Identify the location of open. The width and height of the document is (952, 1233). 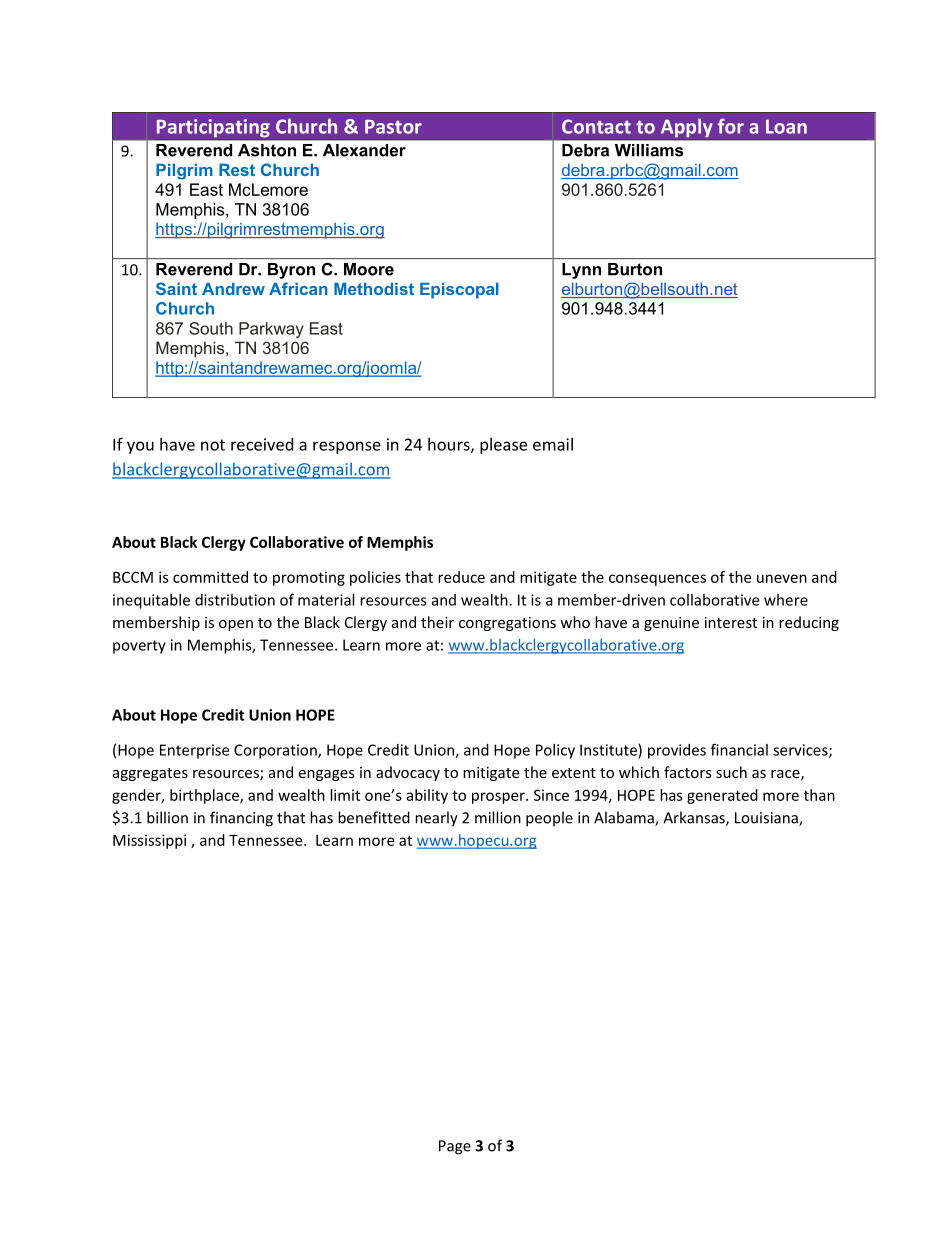
(236, 625).
